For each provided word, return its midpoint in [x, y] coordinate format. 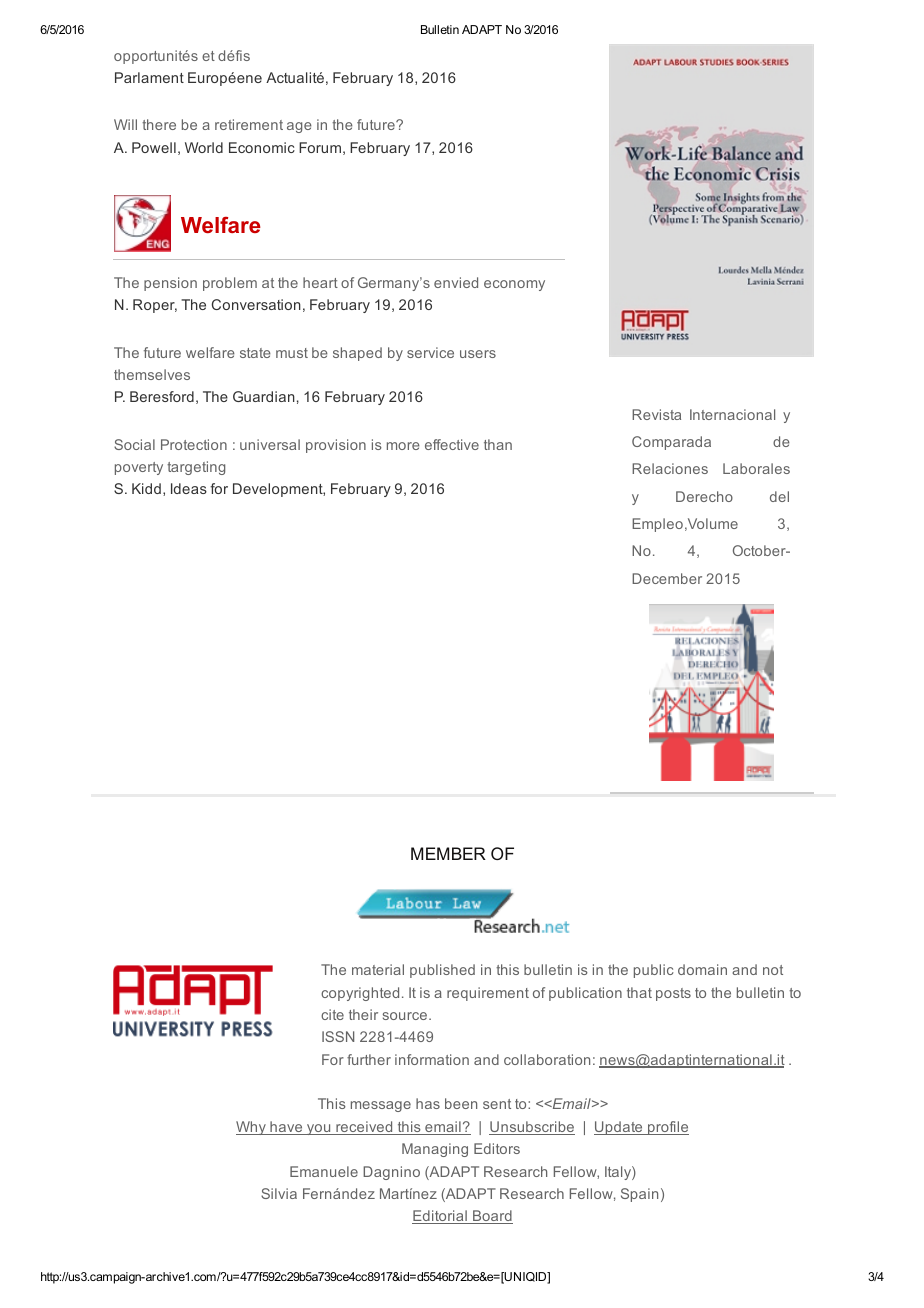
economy [514, 285]
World [204, 147]
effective [452, 444]
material [378, 969]
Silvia [279, 1193]
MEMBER [448, 853]
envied [456, 282]
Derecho [704, 496]
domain [702, 969]
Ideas [189, 488]
